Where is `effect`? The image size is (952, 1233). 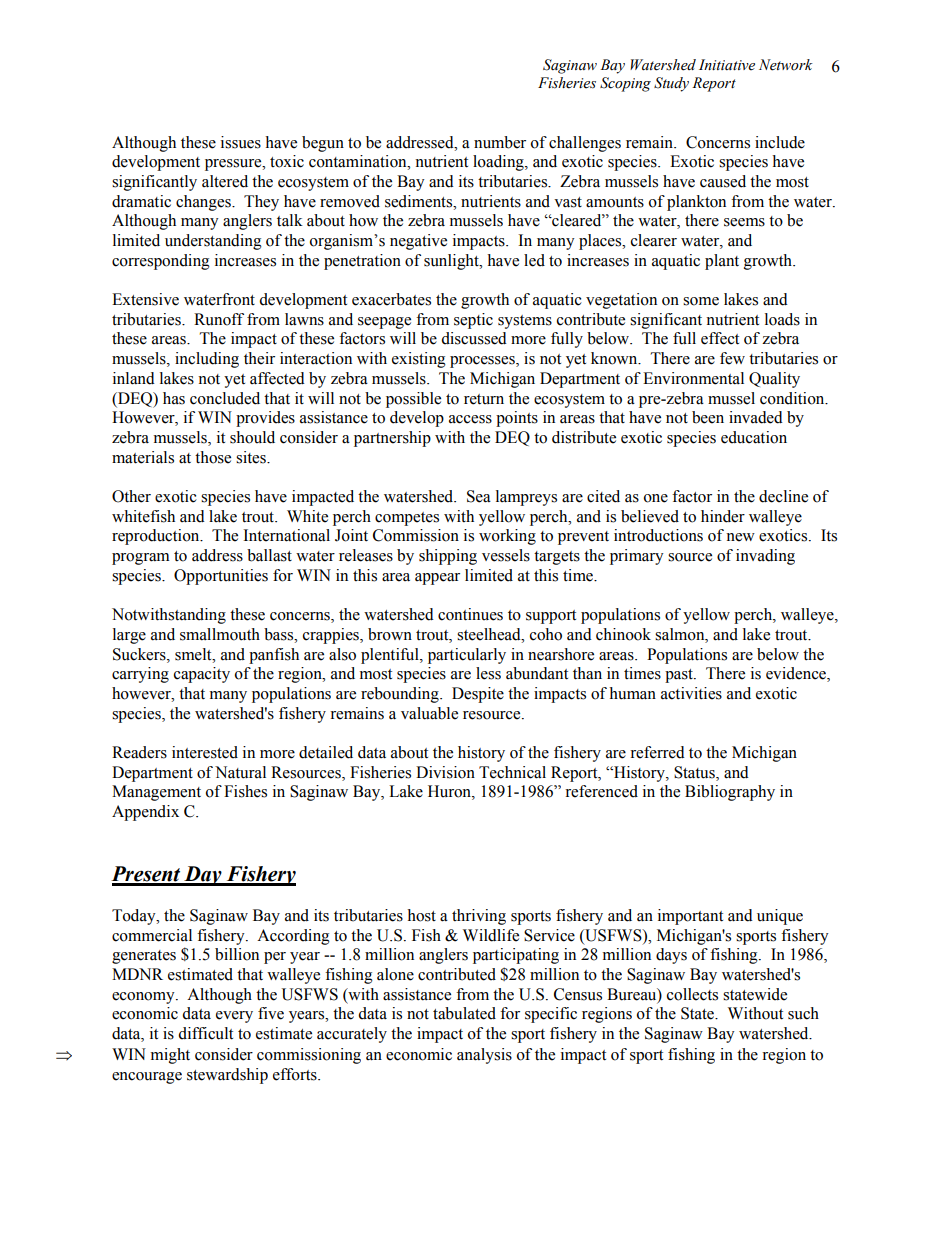 effect is located at coordinates (720, 338).
